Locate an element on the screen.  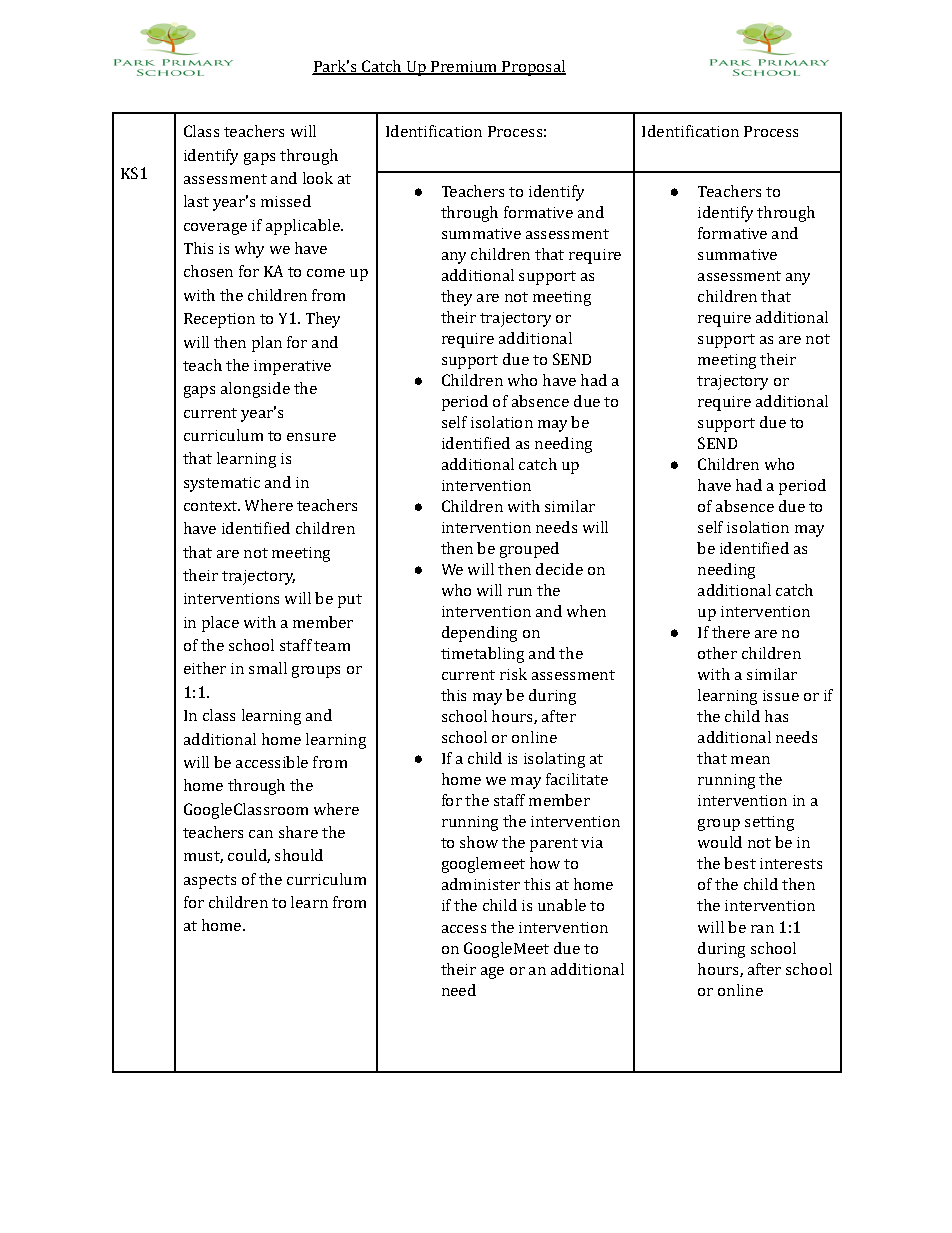
systematic is located at coordinates (222, 484).
